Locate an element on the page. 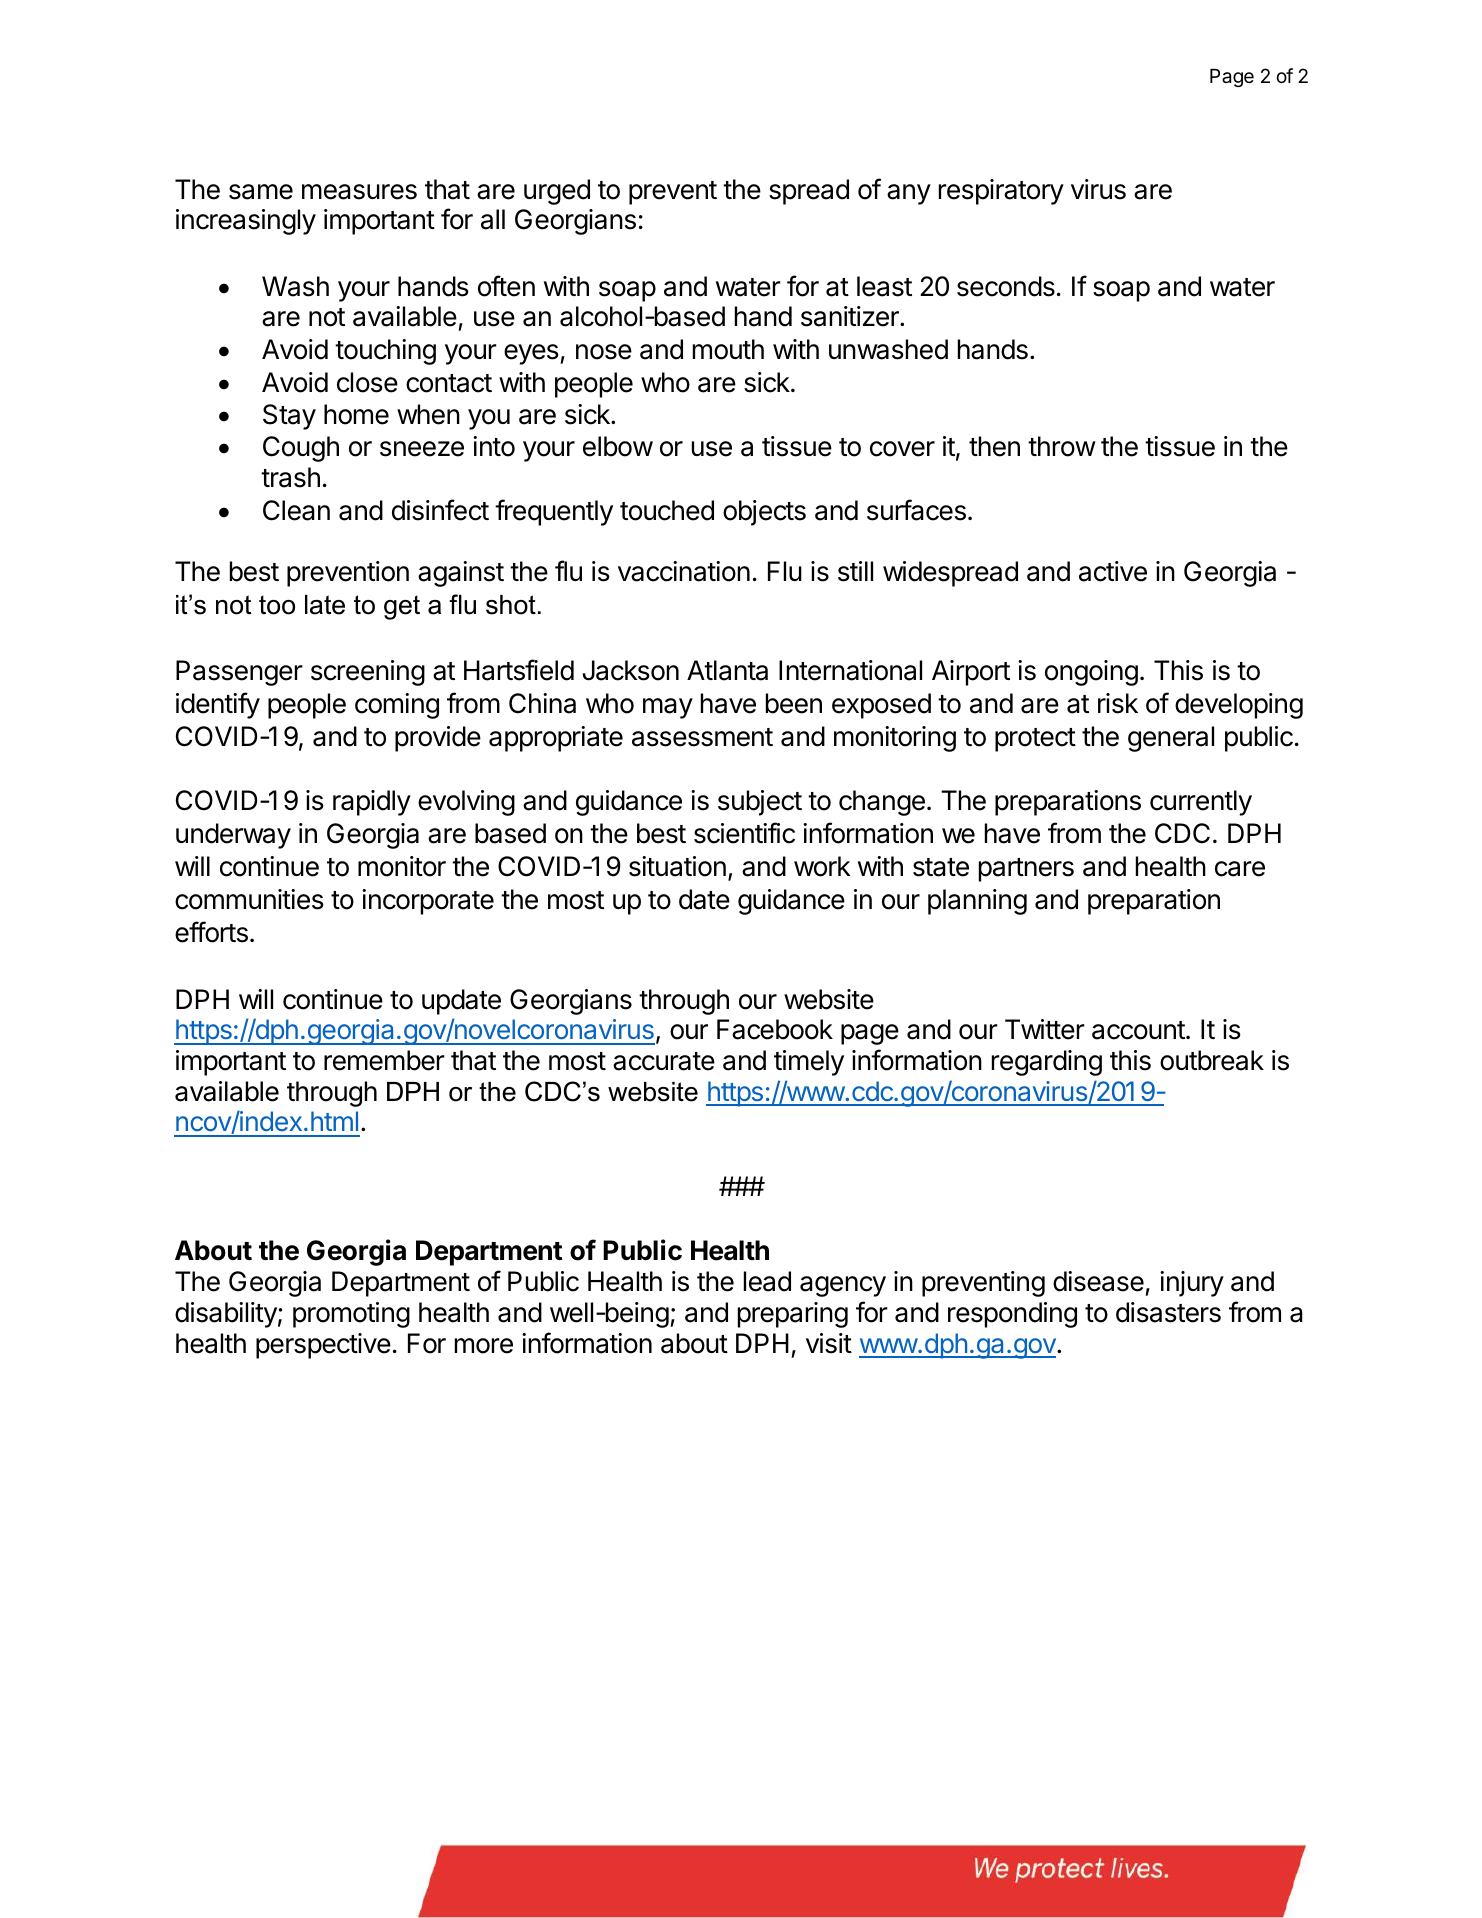  account is located at coordinates (1139, 1030).
